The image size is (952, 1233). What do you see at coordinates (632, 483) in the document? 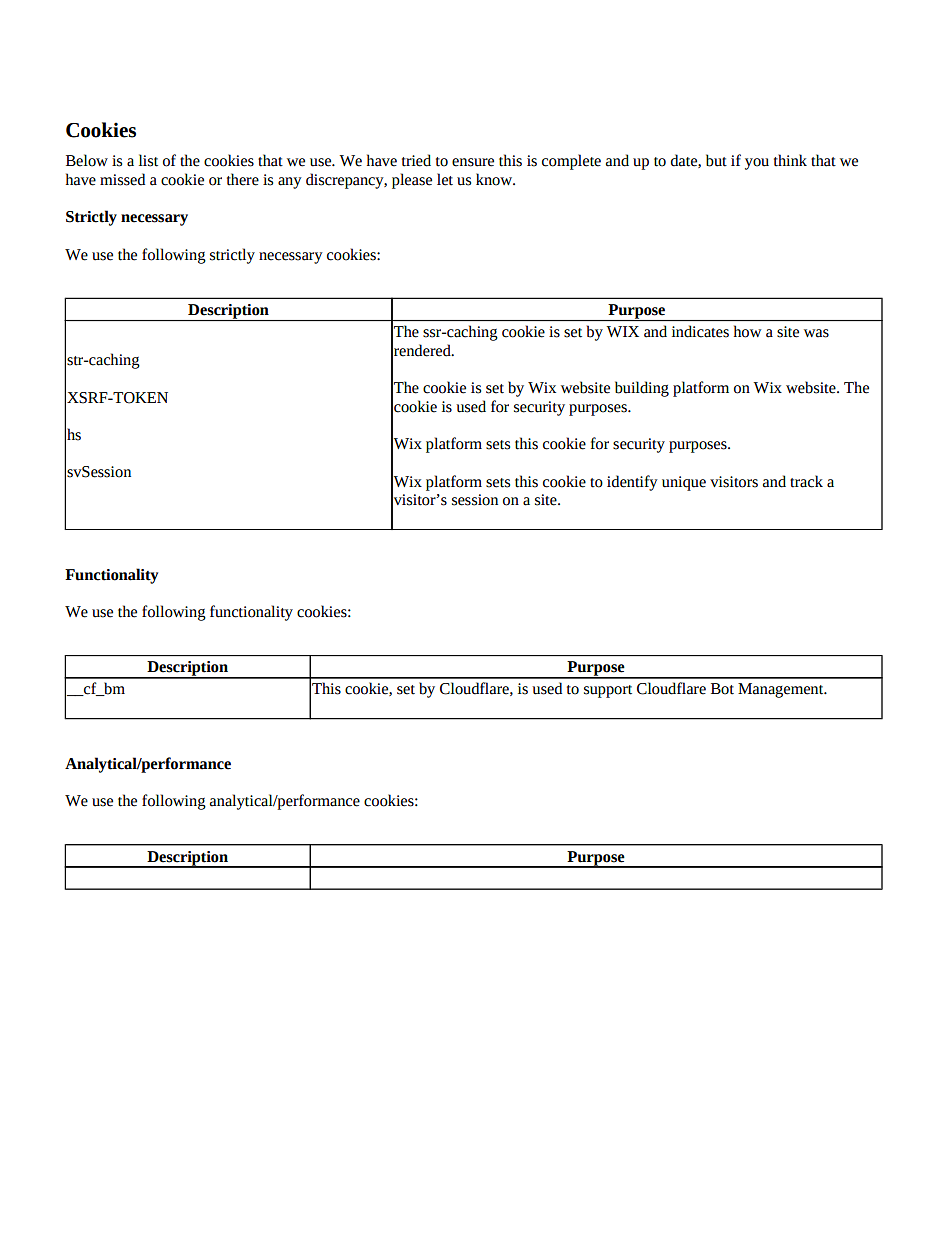
I see `identify` at bounding box center [632, 483].
